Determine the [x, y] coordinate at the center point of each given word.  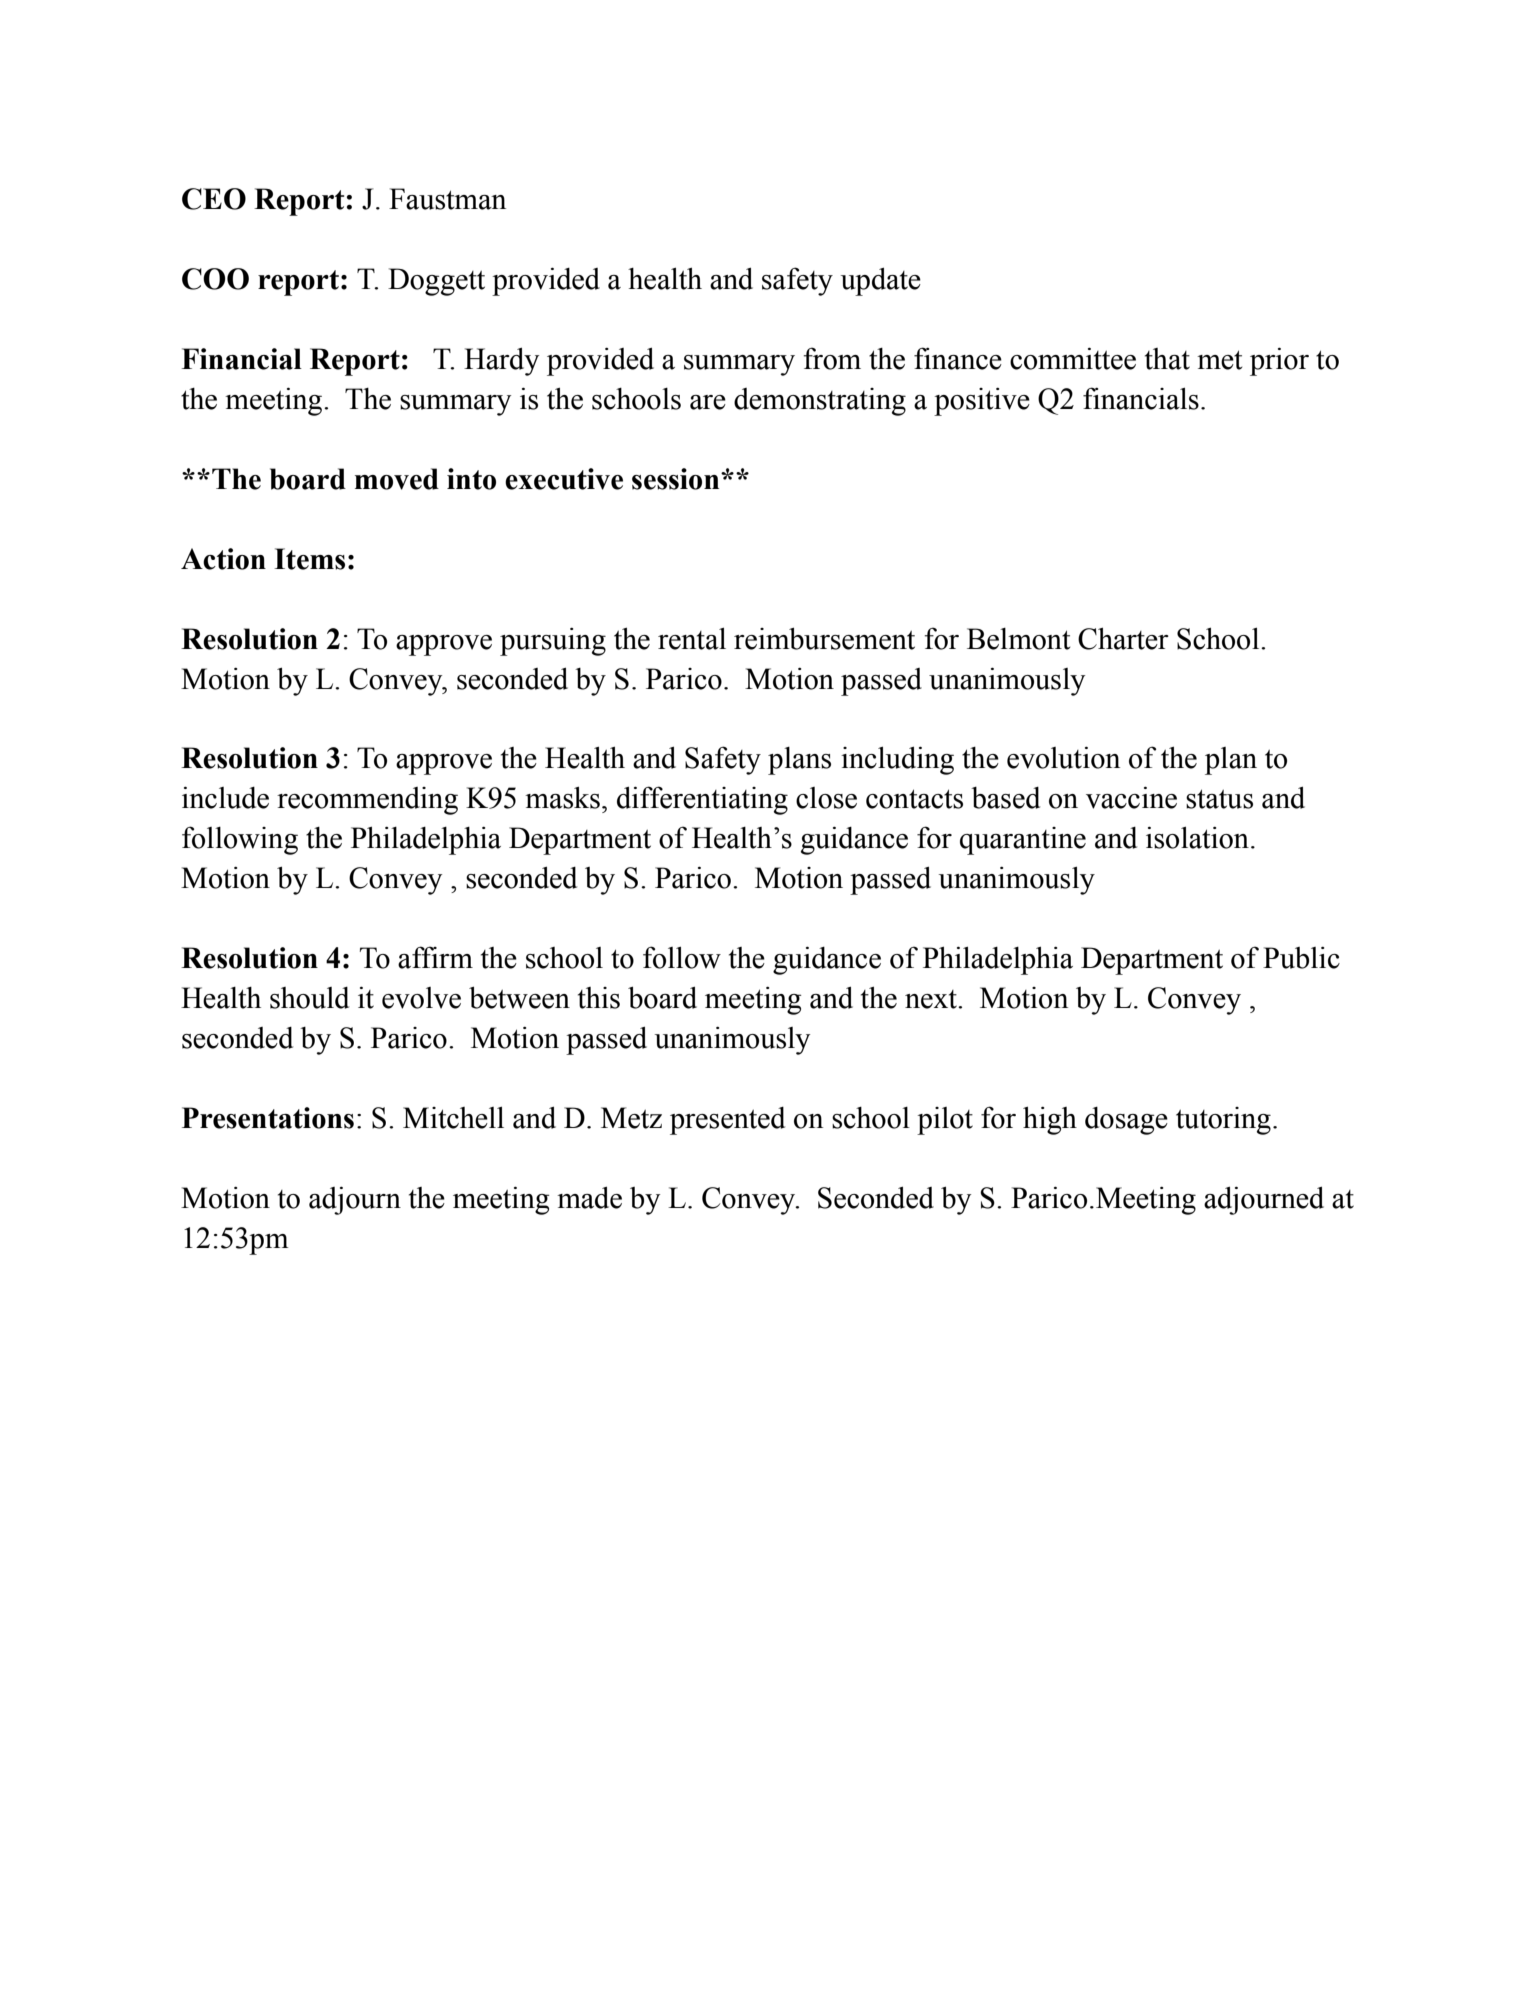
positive [982, 402]
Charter [1123, 638]
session [677, 479]
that [1167, 359]
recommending [367, 801]
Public [1301, 958]
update [881, 281]
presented [727, 1121]
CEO [214, 199]
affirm [435, 957]
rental [692, 638]
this [599, 998]
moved [397, 479]
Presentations [268, 1118]
